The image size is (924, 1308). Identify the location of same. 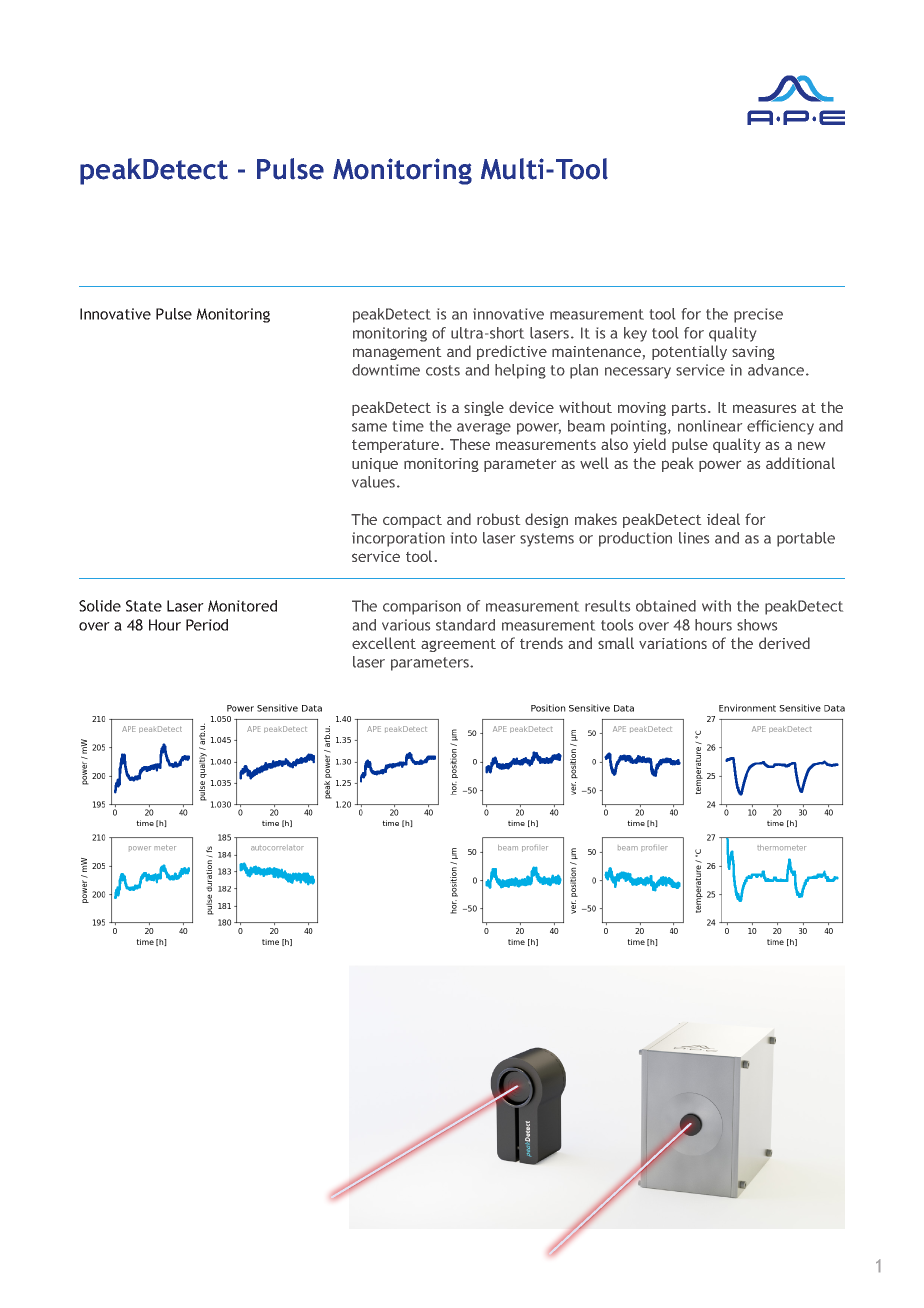
(369, 427).
